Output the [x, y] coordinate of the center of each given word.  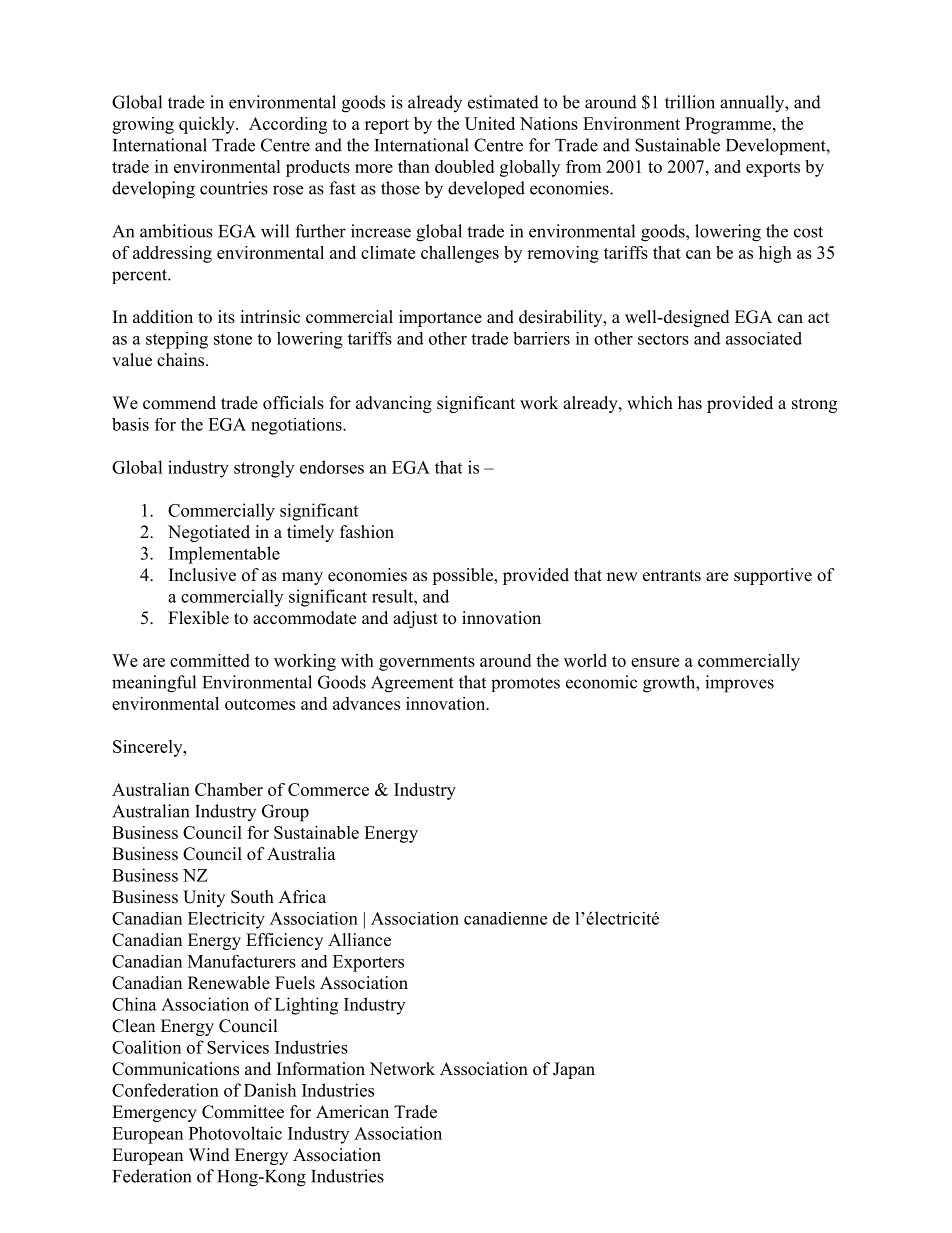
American [352, 1112]
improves [739, 684]
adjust [415, 619]
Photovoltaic [235, 1133]
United [490, 123]
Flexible [198, 618]
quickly [208, 125]
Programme [729, 125]
